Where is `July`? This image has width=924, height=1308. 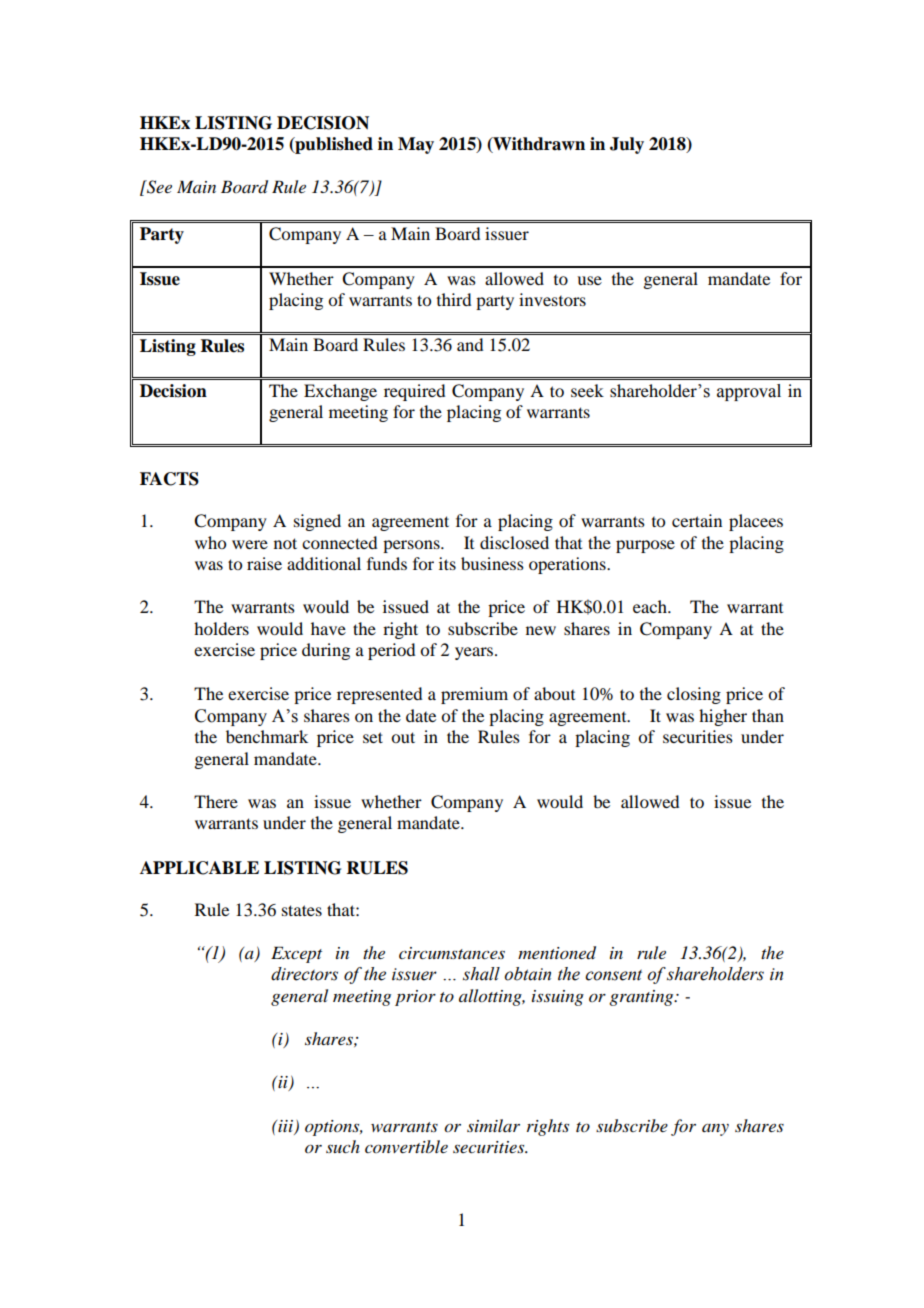 July is located at coordinates (627, 145).
